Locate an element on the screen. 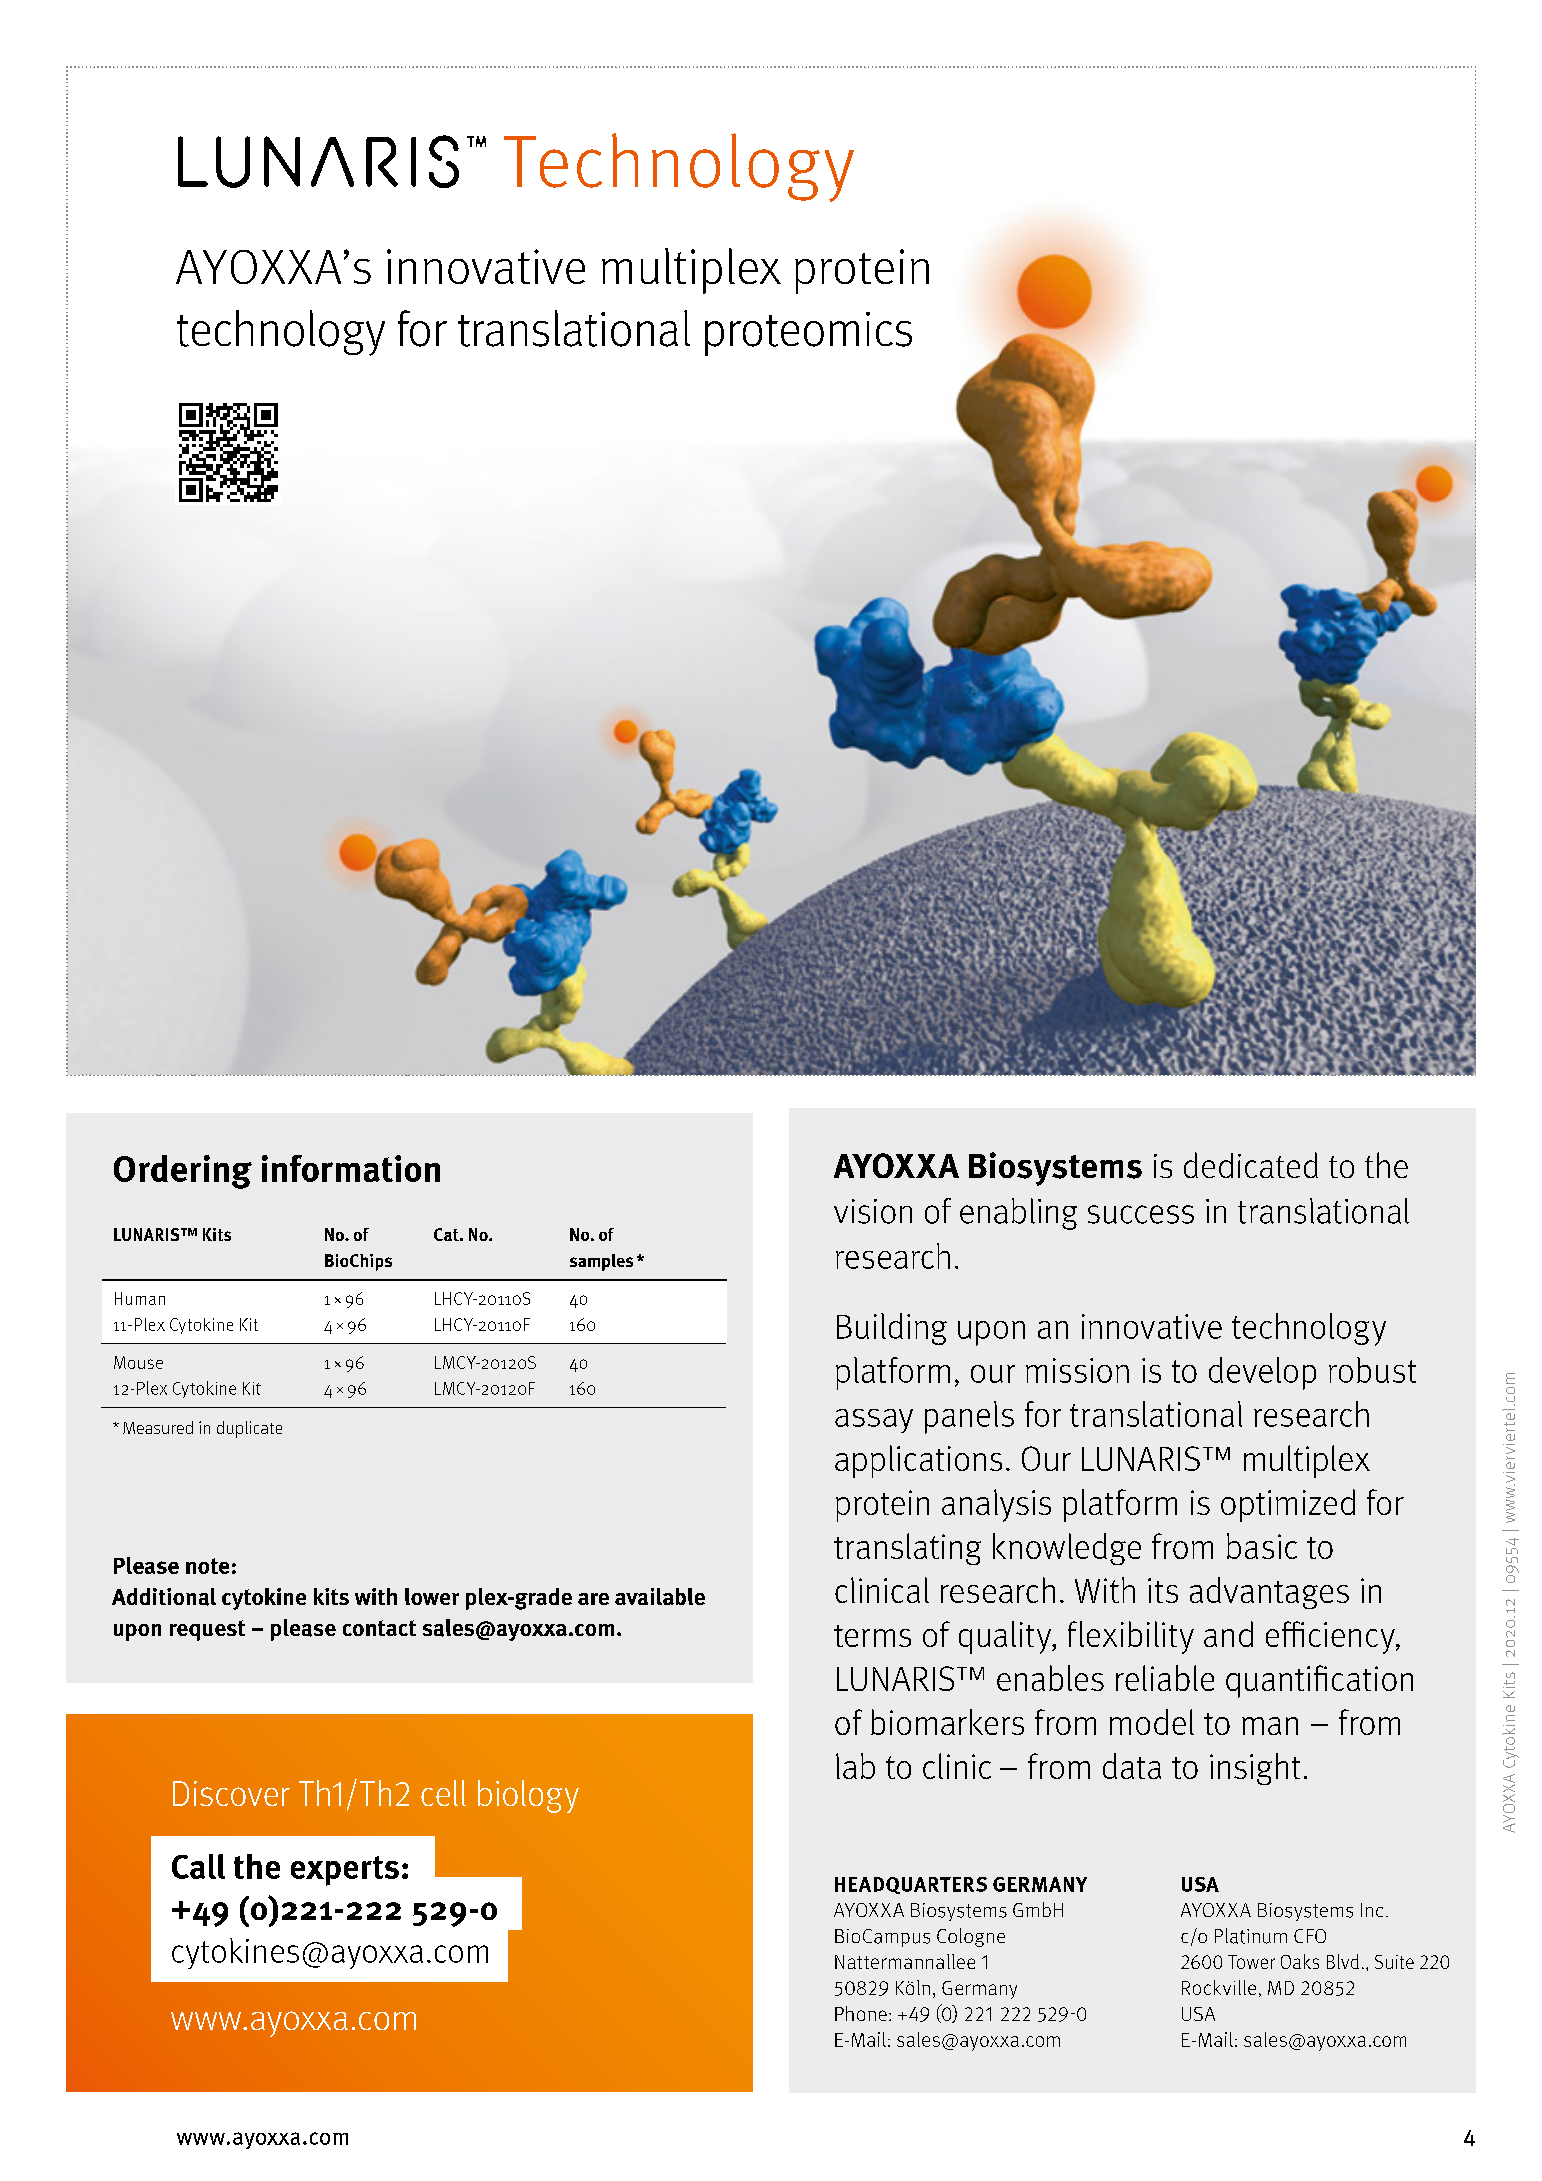  basic is located at coordinates (1262, 1546).
